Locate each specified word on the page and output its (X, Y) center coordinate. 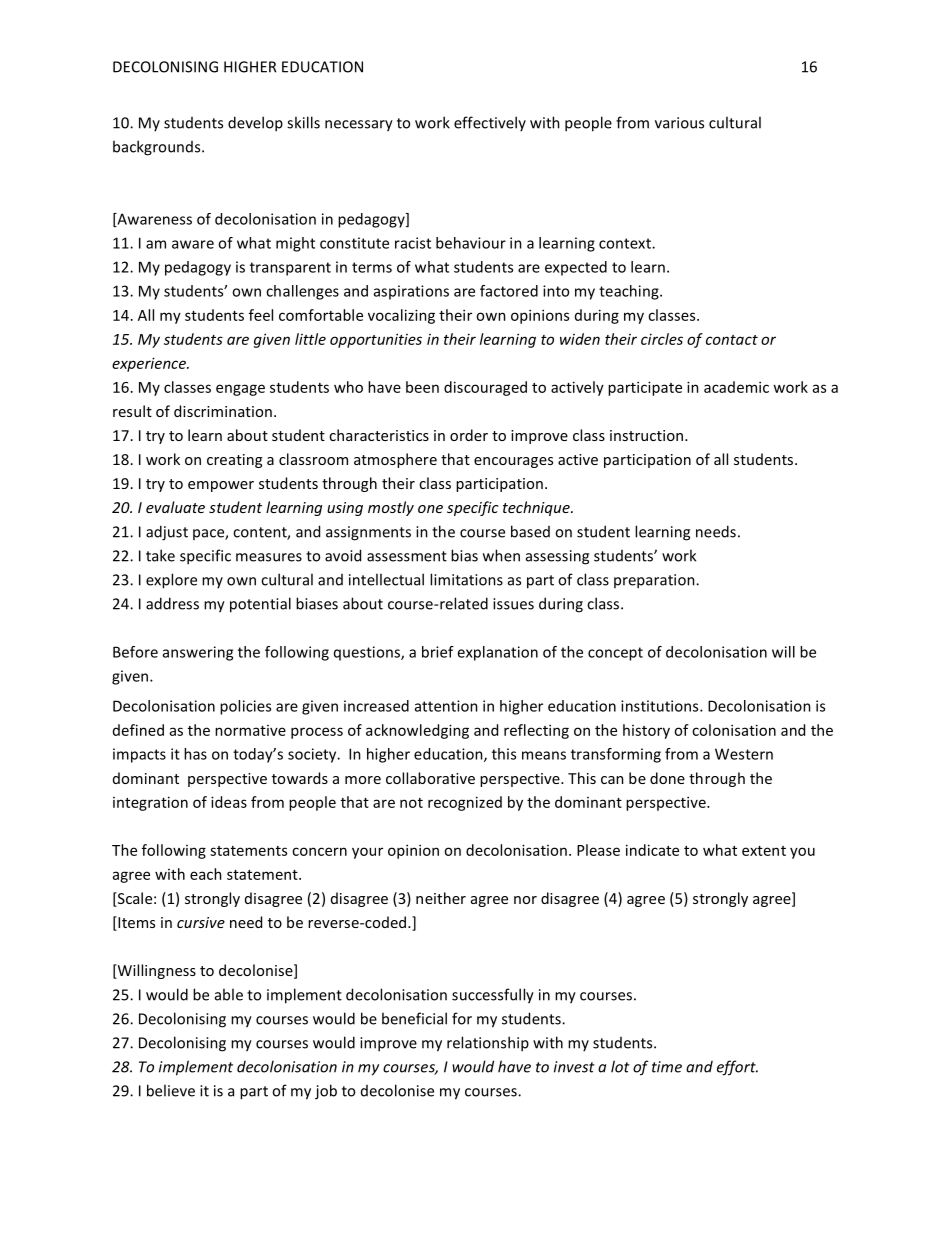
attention (446, 706)
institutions (661, 706)
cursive (201, 922)
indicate (652, 850)
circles (662, 339)
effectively (490, 123)
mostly (391, 508)
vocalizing (401, 316)
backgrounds (158, 148)
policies (245, 707)
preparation (655, 581)
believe (171, 1090)
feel (261, 315)
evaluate (175, 507)
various (679, 123)
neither (441, 898)
